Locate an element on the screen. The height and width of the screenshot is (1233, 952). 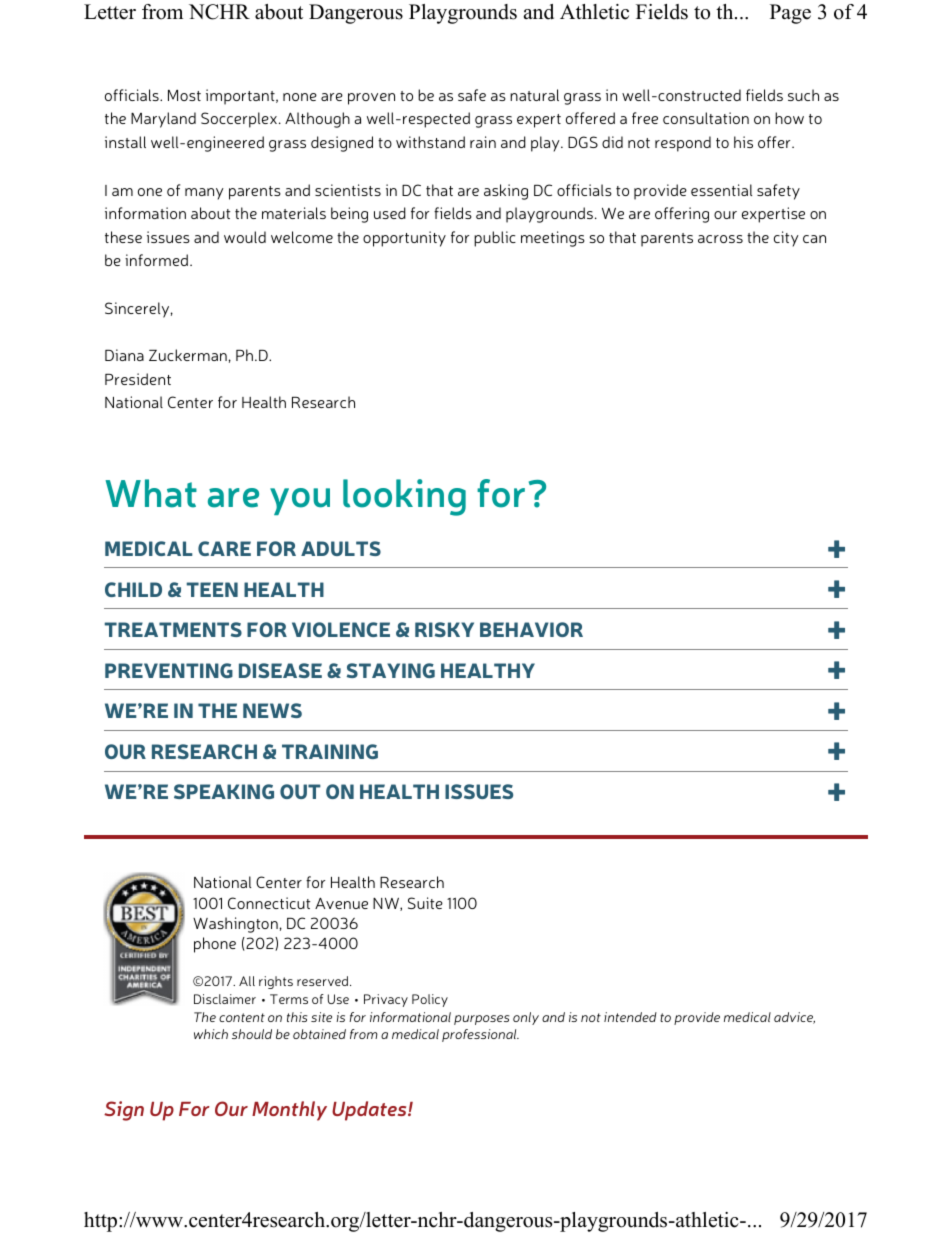
professional is located at coordinates (480, 1035).
